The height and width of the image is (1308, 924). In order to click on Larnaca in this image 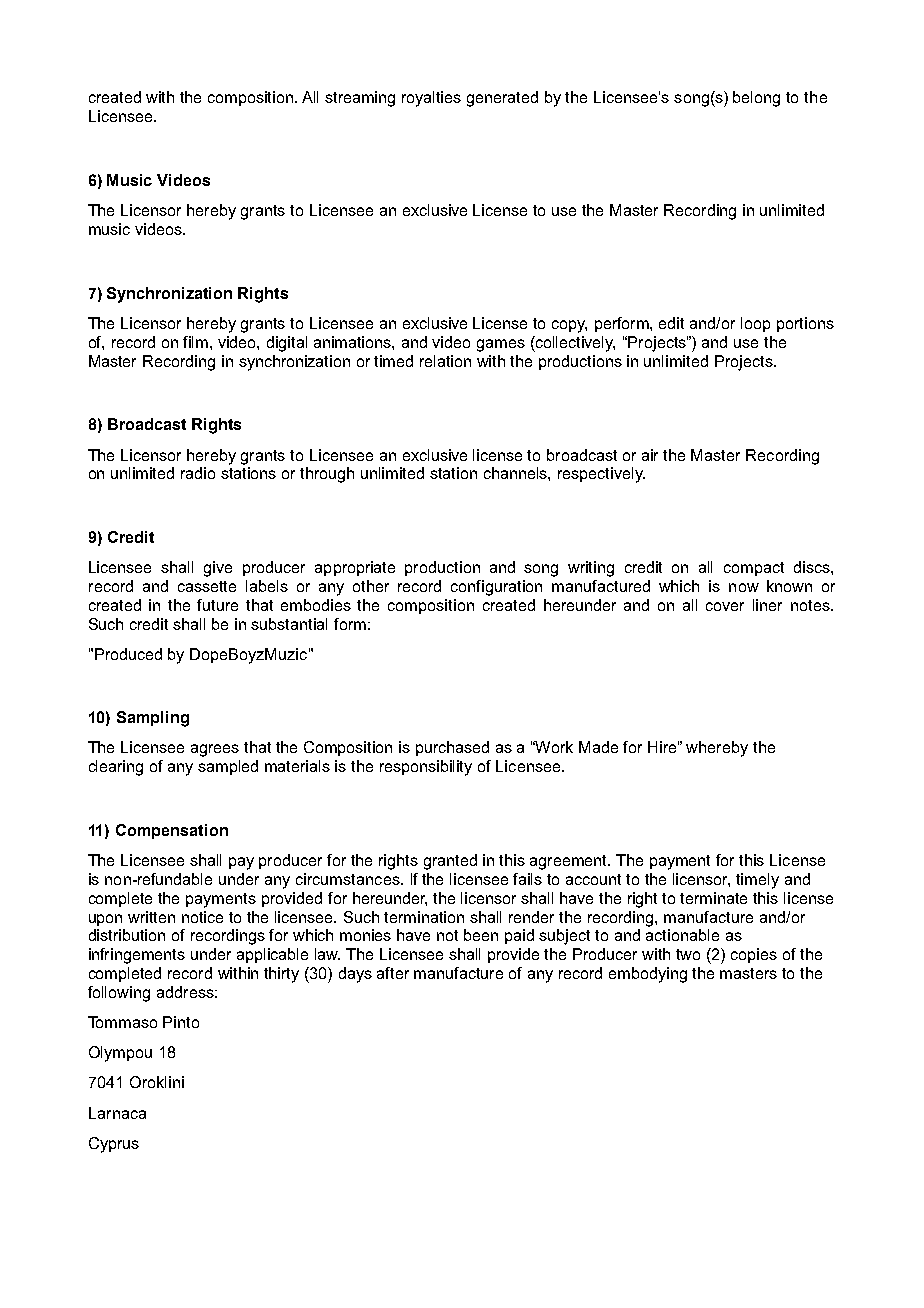, I will do `click(117, 1113)`.
